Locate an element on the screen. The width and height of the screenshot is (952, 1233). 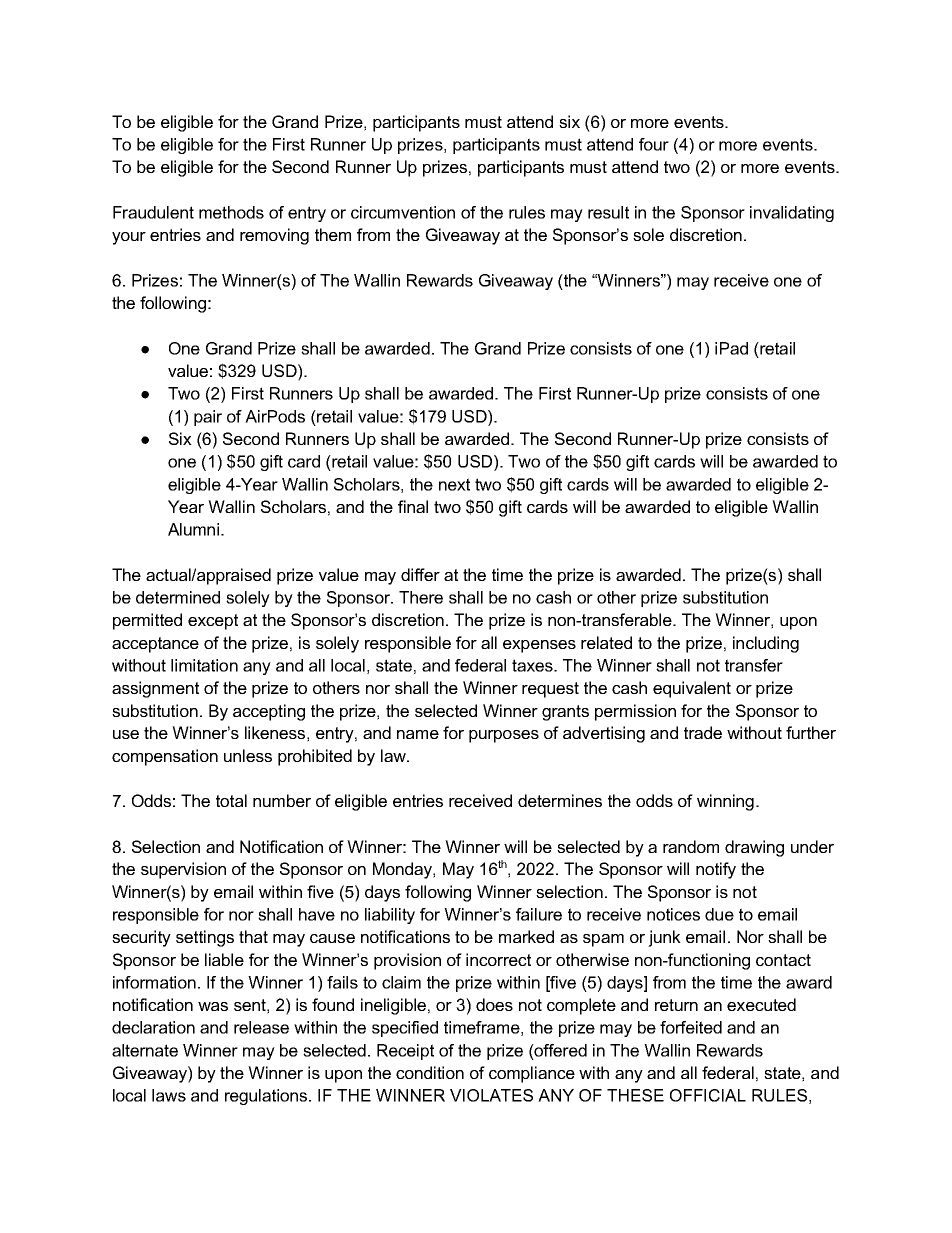
invalidating is located at coordinates (792, 214).
